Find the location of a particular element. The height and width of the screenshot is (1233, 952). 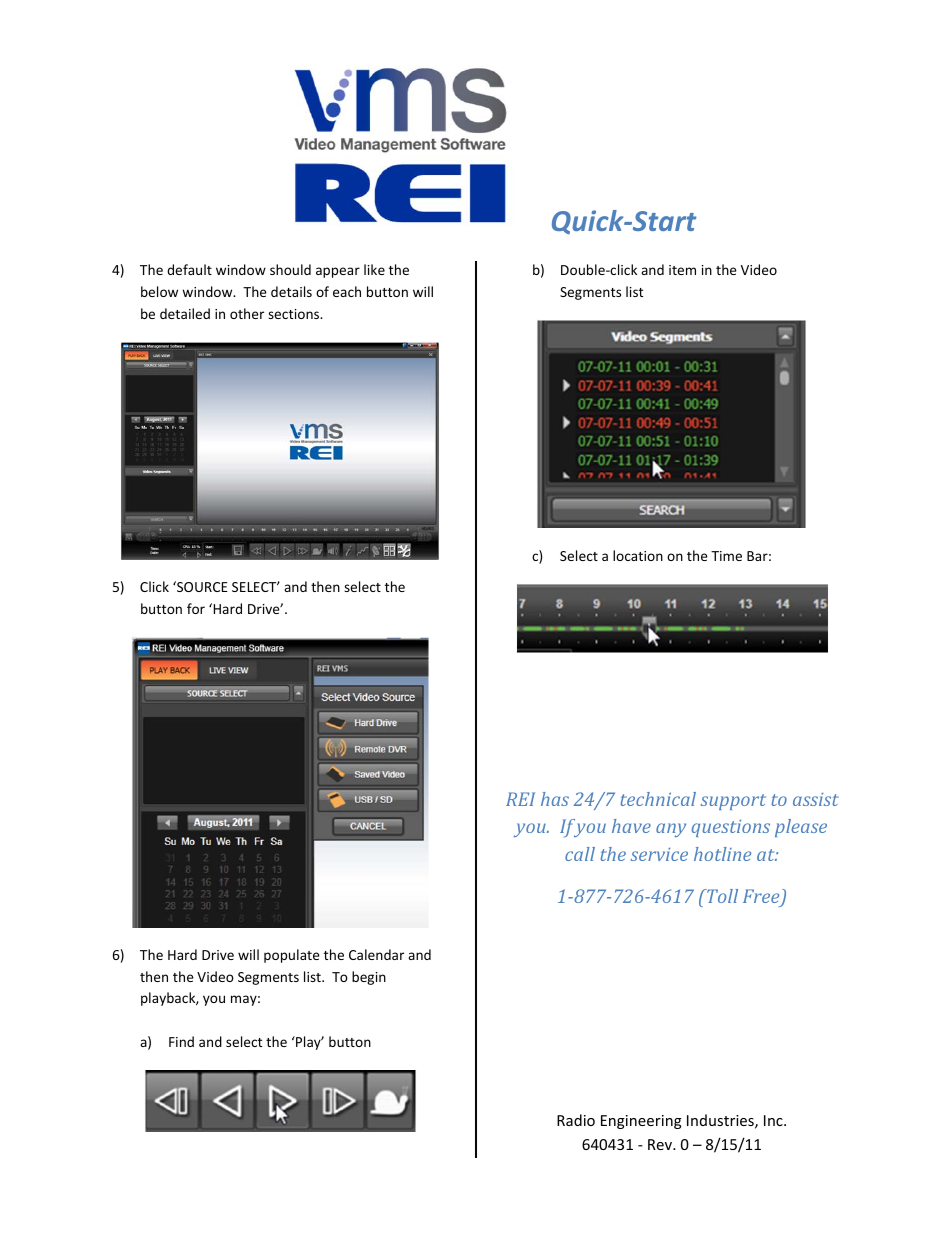

support is located at coordinates (733, 802).
